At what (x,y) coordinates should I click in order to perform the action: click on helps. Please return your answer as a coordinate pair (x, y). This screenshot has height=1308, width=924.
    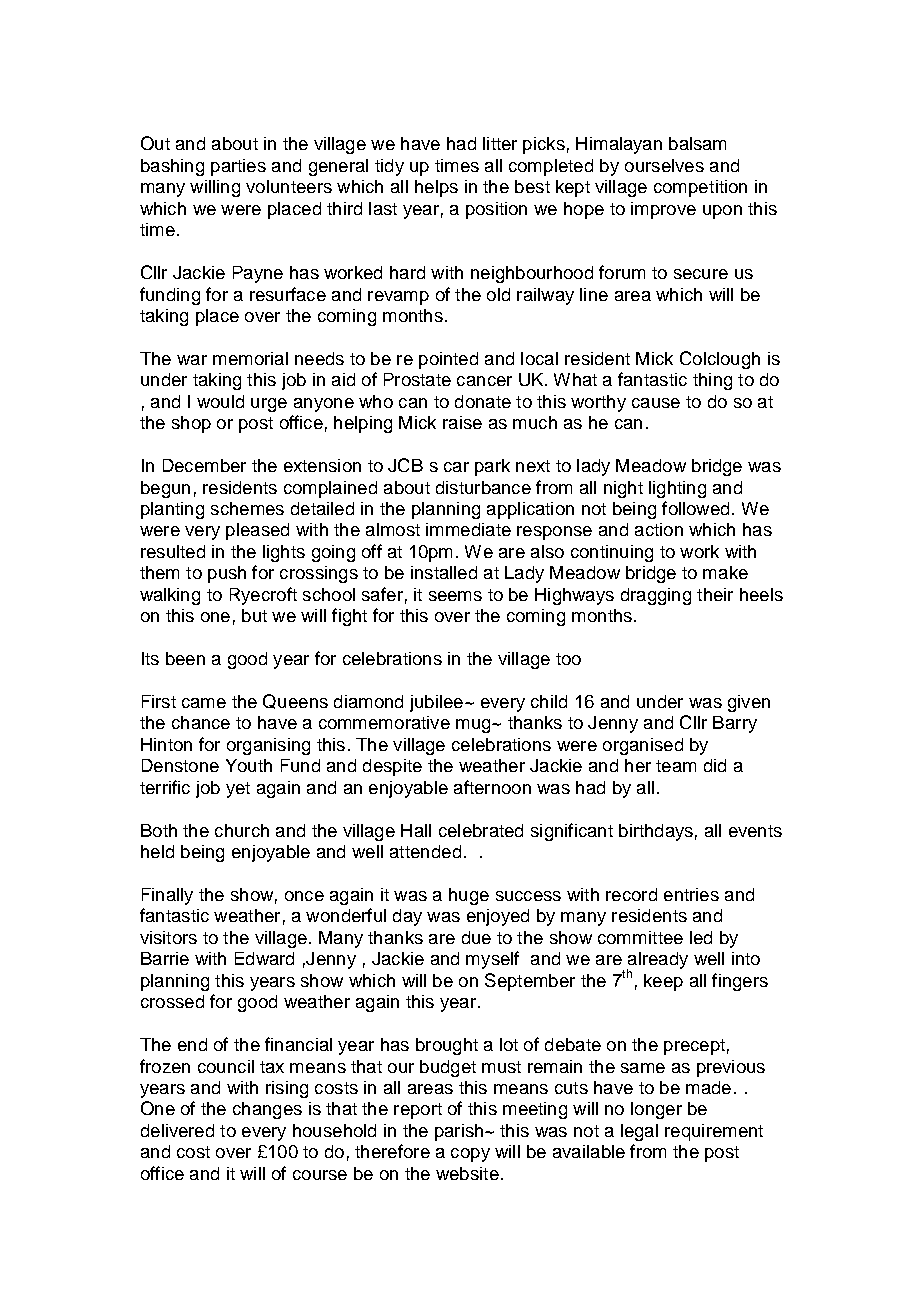
    Looking at the image, I should click on (436, 188).
